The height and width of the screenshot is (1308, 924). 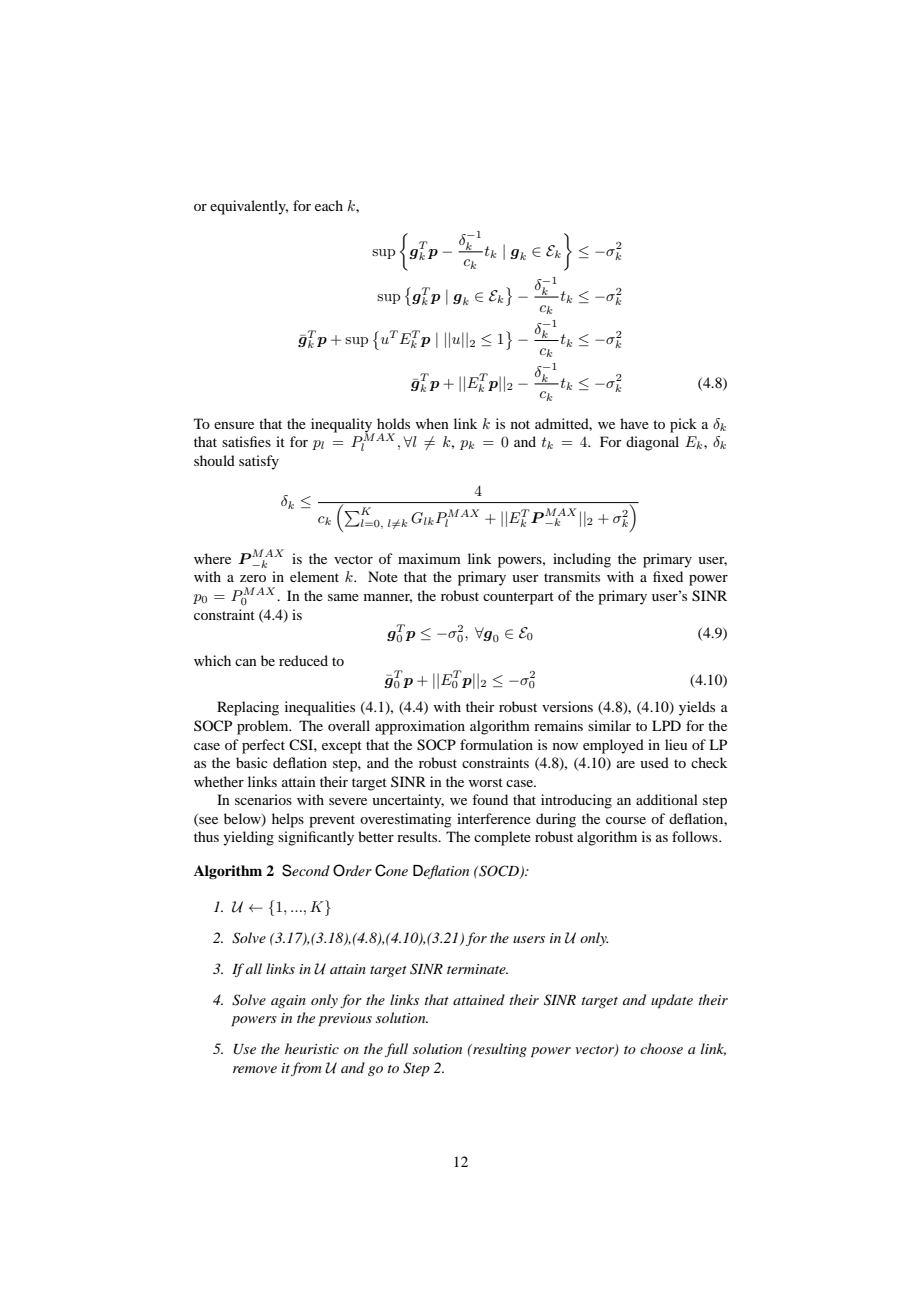 I want to click on remove, so click(x=255, y=1069).
